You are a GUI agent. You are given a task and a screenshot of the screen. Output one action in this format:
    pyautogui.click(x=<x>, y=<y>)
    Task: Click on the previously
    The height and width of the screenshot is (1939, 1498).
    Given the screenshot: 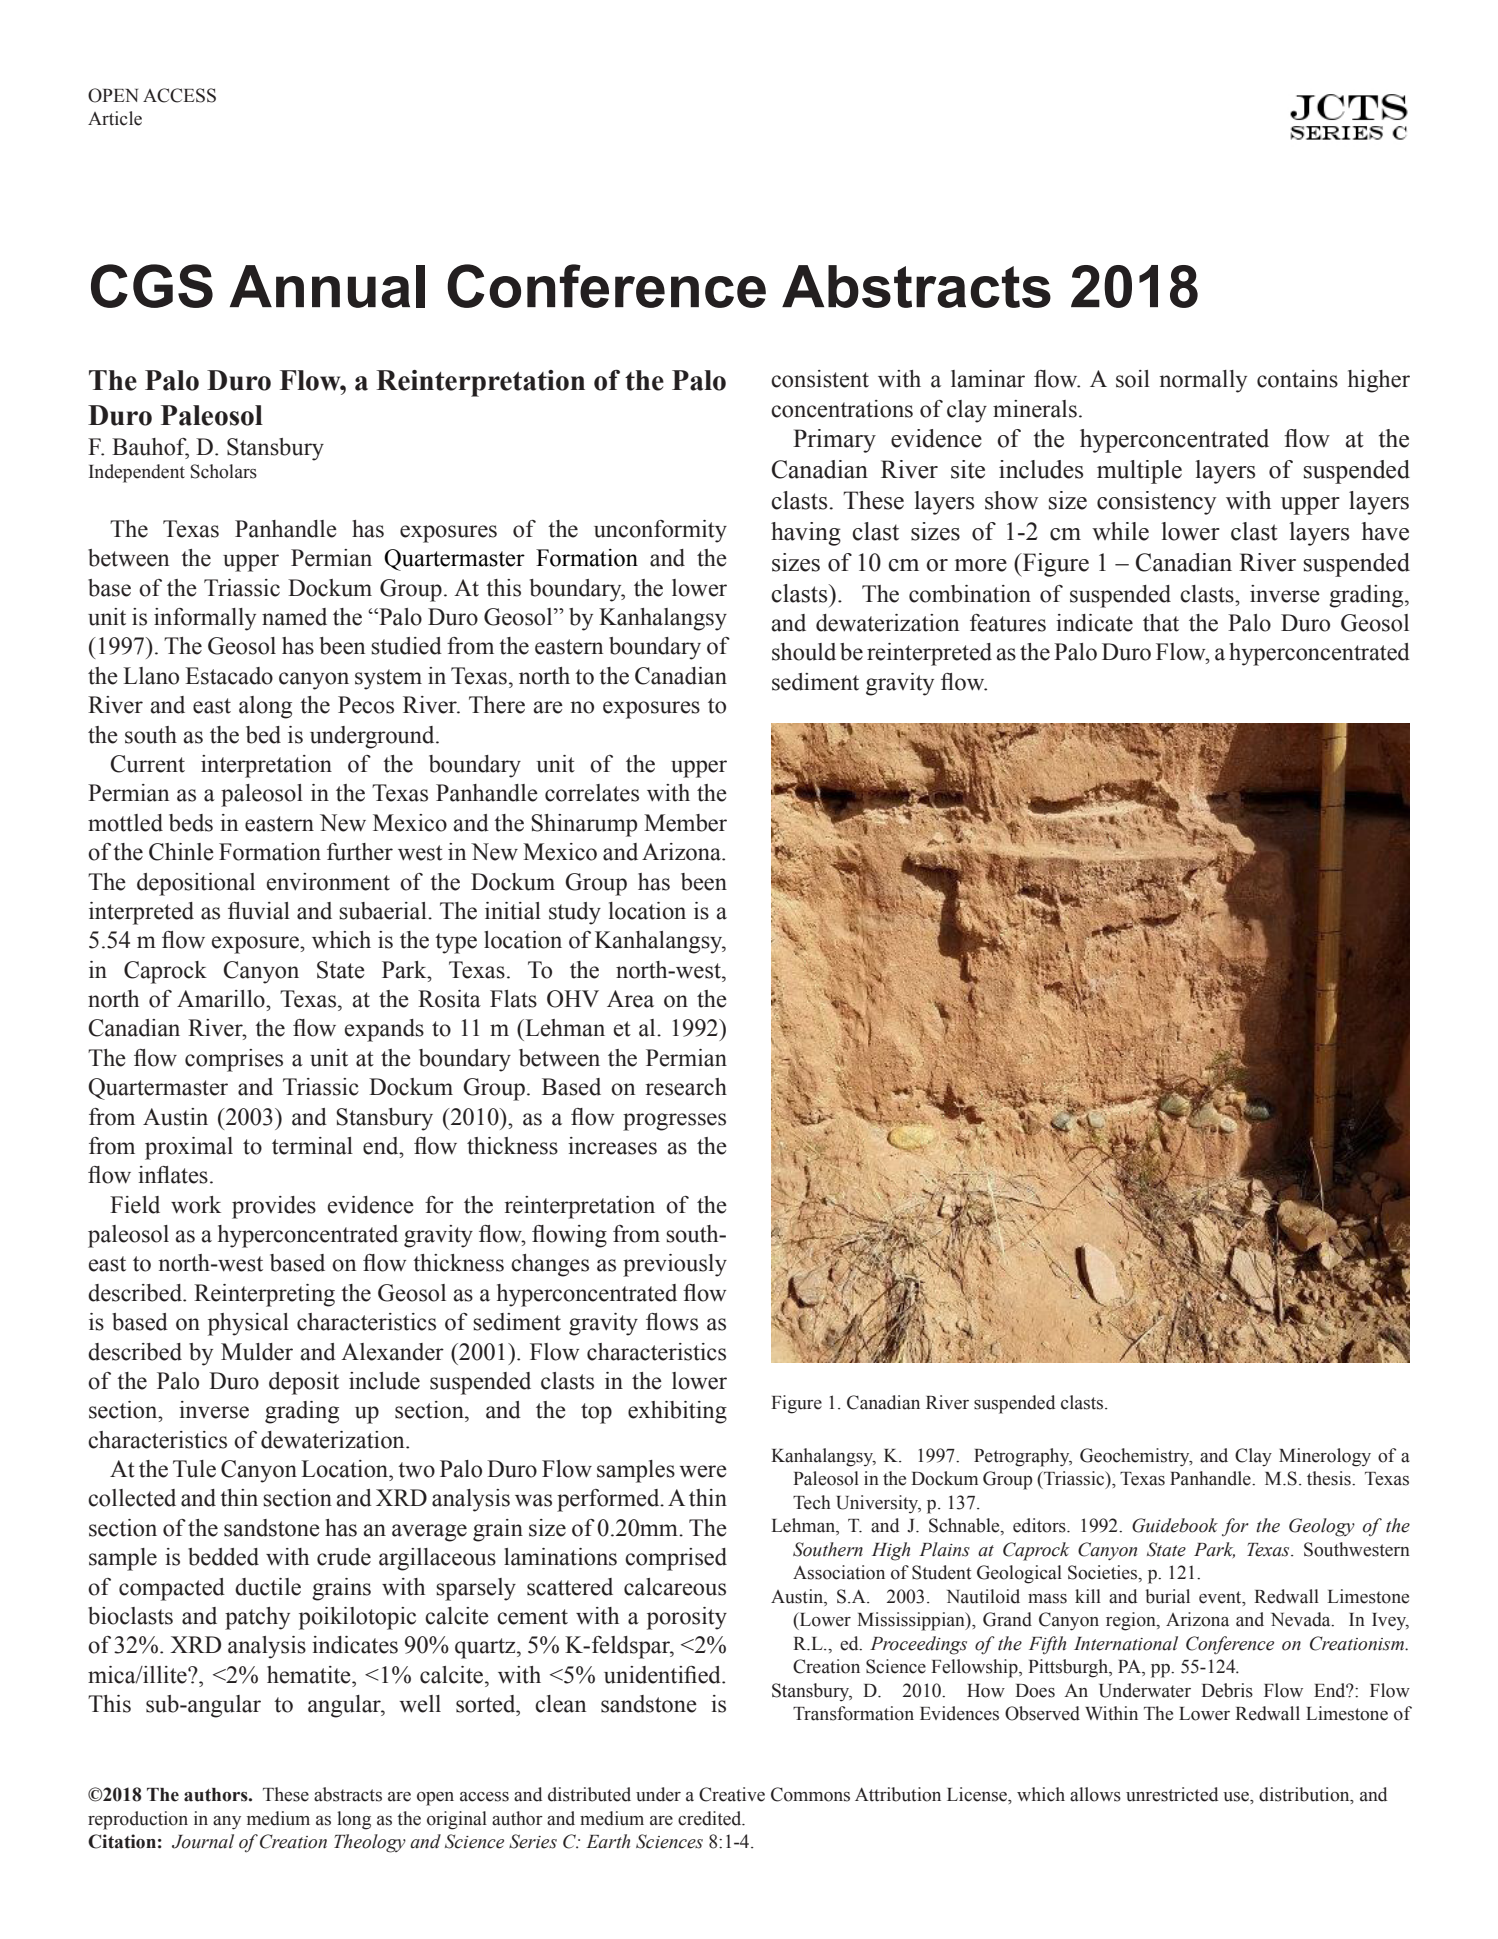 What is the action you would take?
    pyautogui.click(x=675, y=1265)
